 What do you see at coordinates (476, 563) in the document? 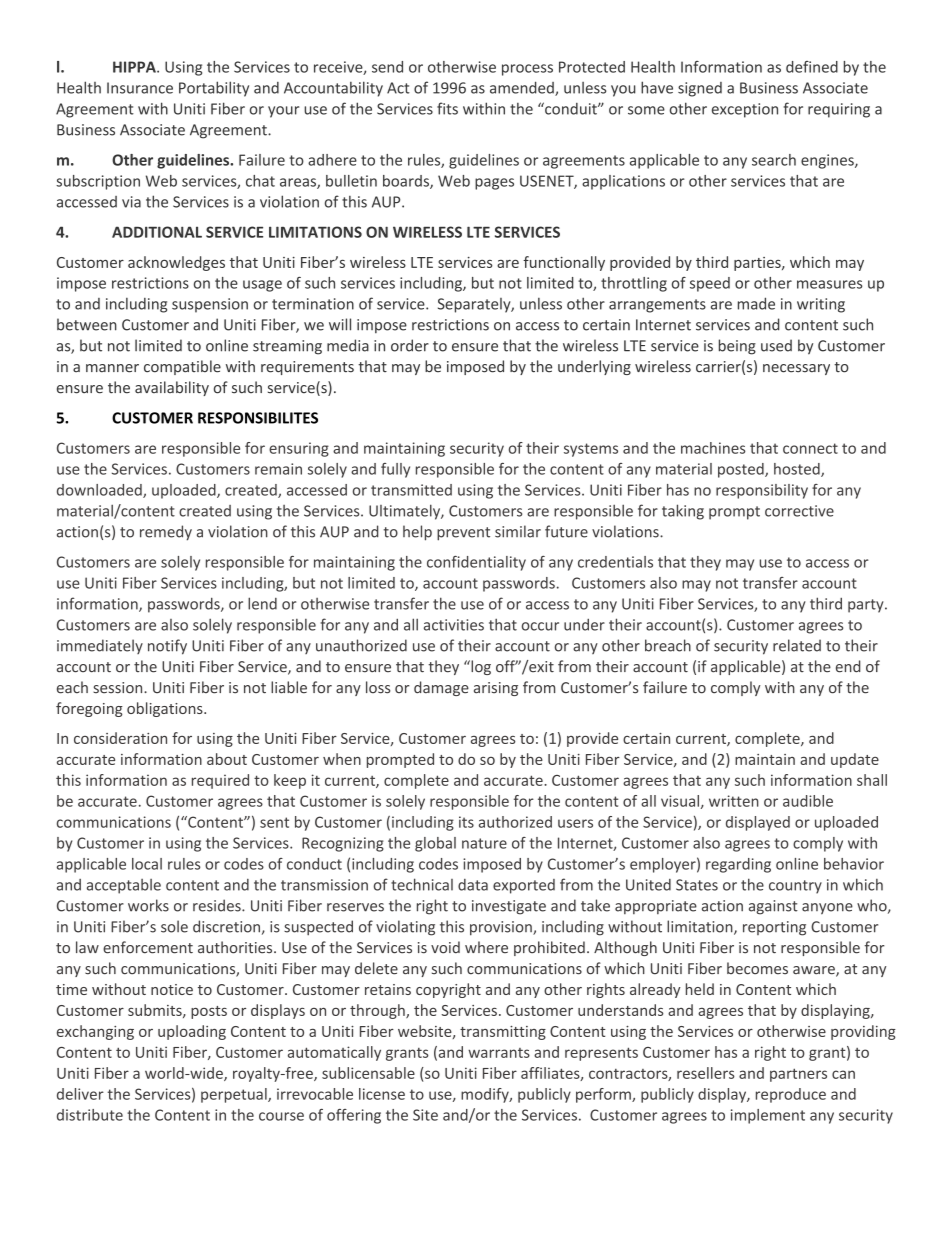
I see `confidentiality` at bounding box center [476, 563].
